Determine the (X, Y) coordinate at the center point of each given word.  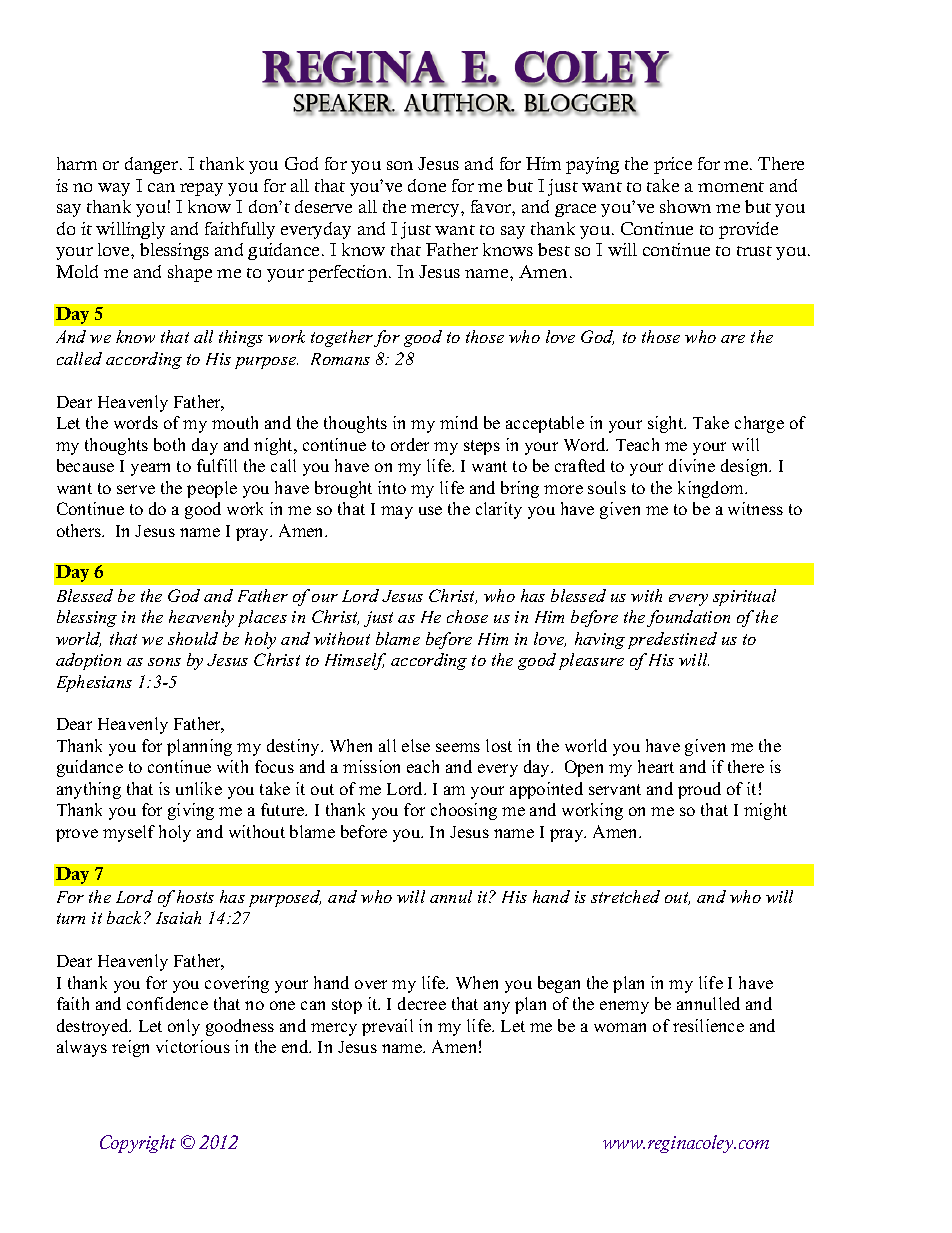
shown (685, 206)
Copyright (138, 1144)
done (427, 185)
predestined (672, 640)
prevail (387, 1027)
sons (164, 662)
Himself (355, 661)
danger (153, 165)
